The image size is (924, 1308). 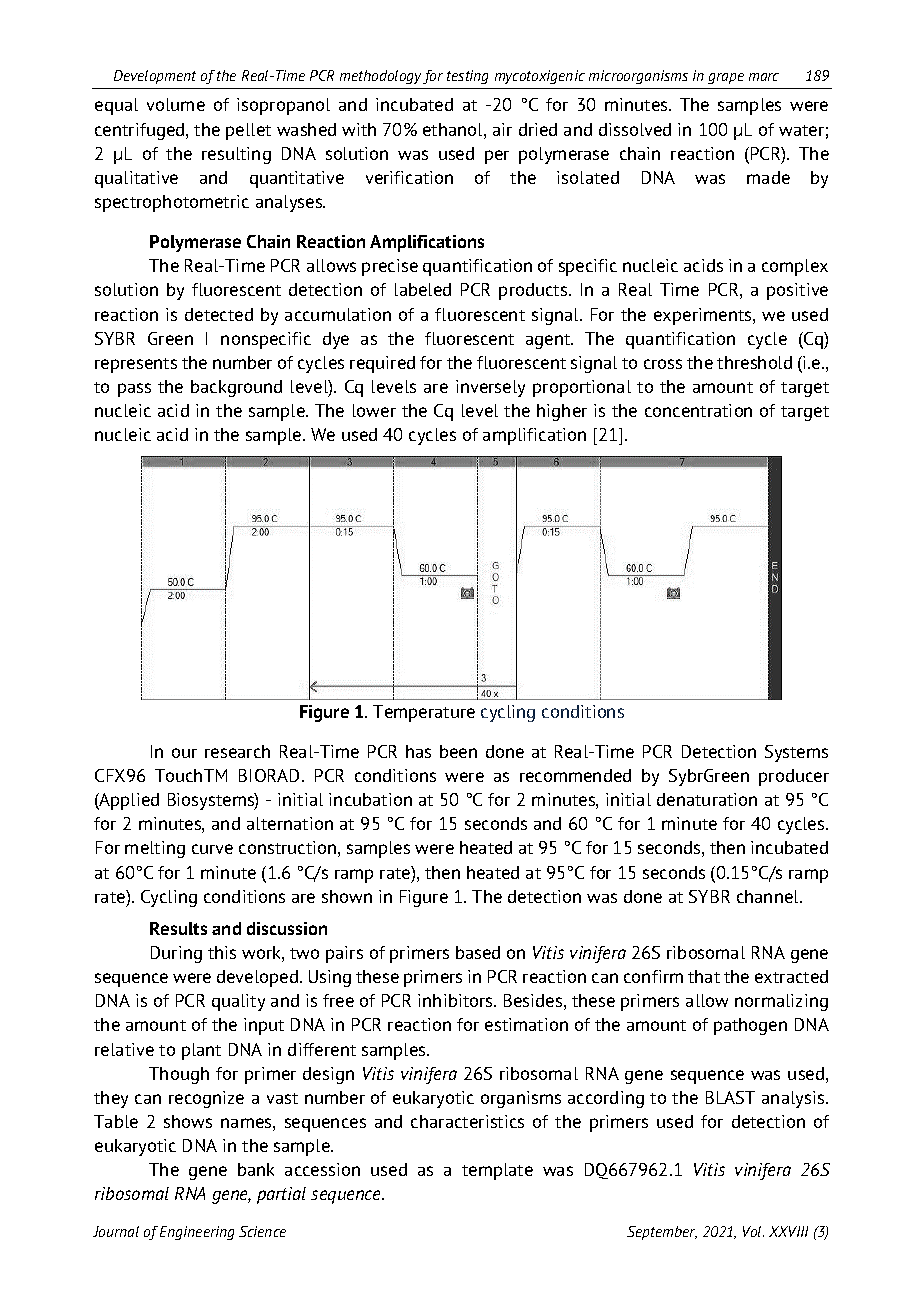 What do you see at coordinates (704, 976) in the screenshot?
I see `that` at bounding box center [704, 976].
